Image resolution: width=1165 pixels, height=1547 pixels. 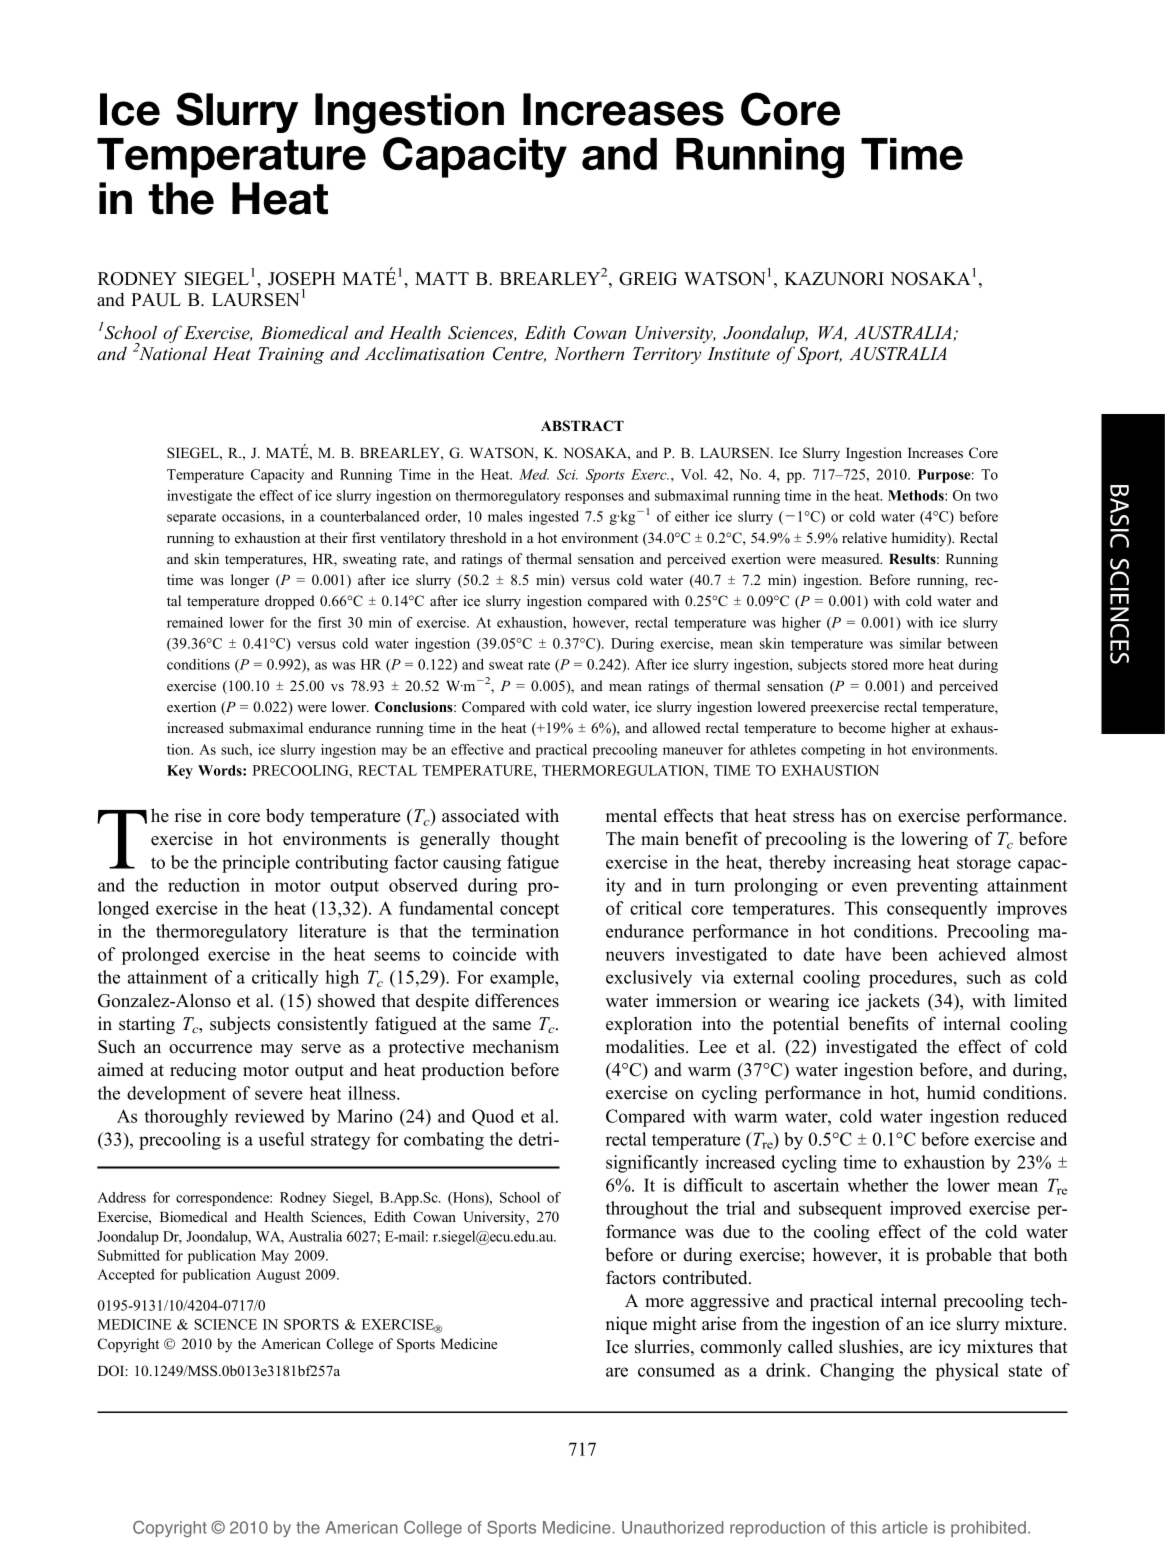 I want to click on become, so click(x=862, y=727).
